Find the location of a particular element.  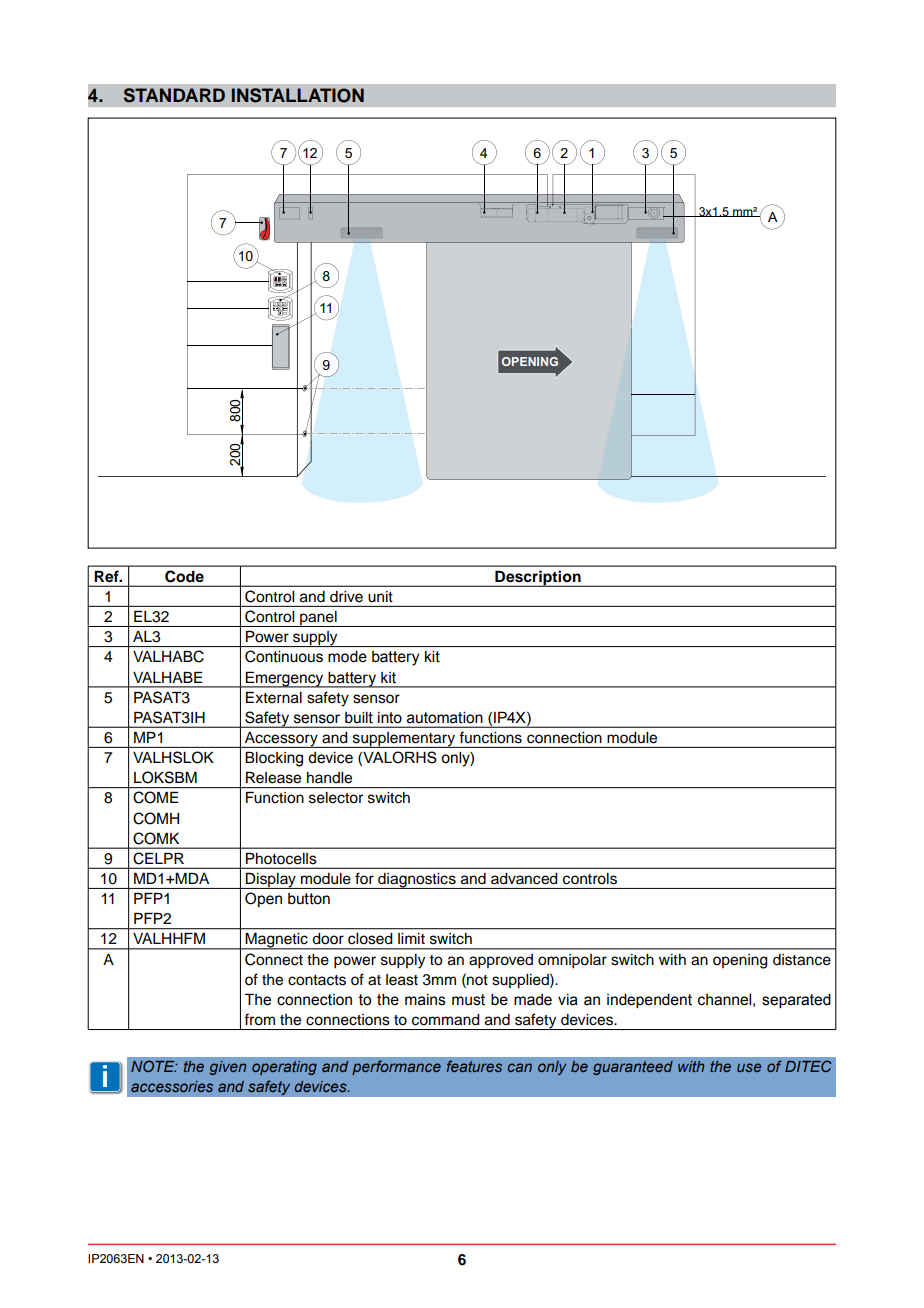

sensor is located at coordinates (376, 699).
